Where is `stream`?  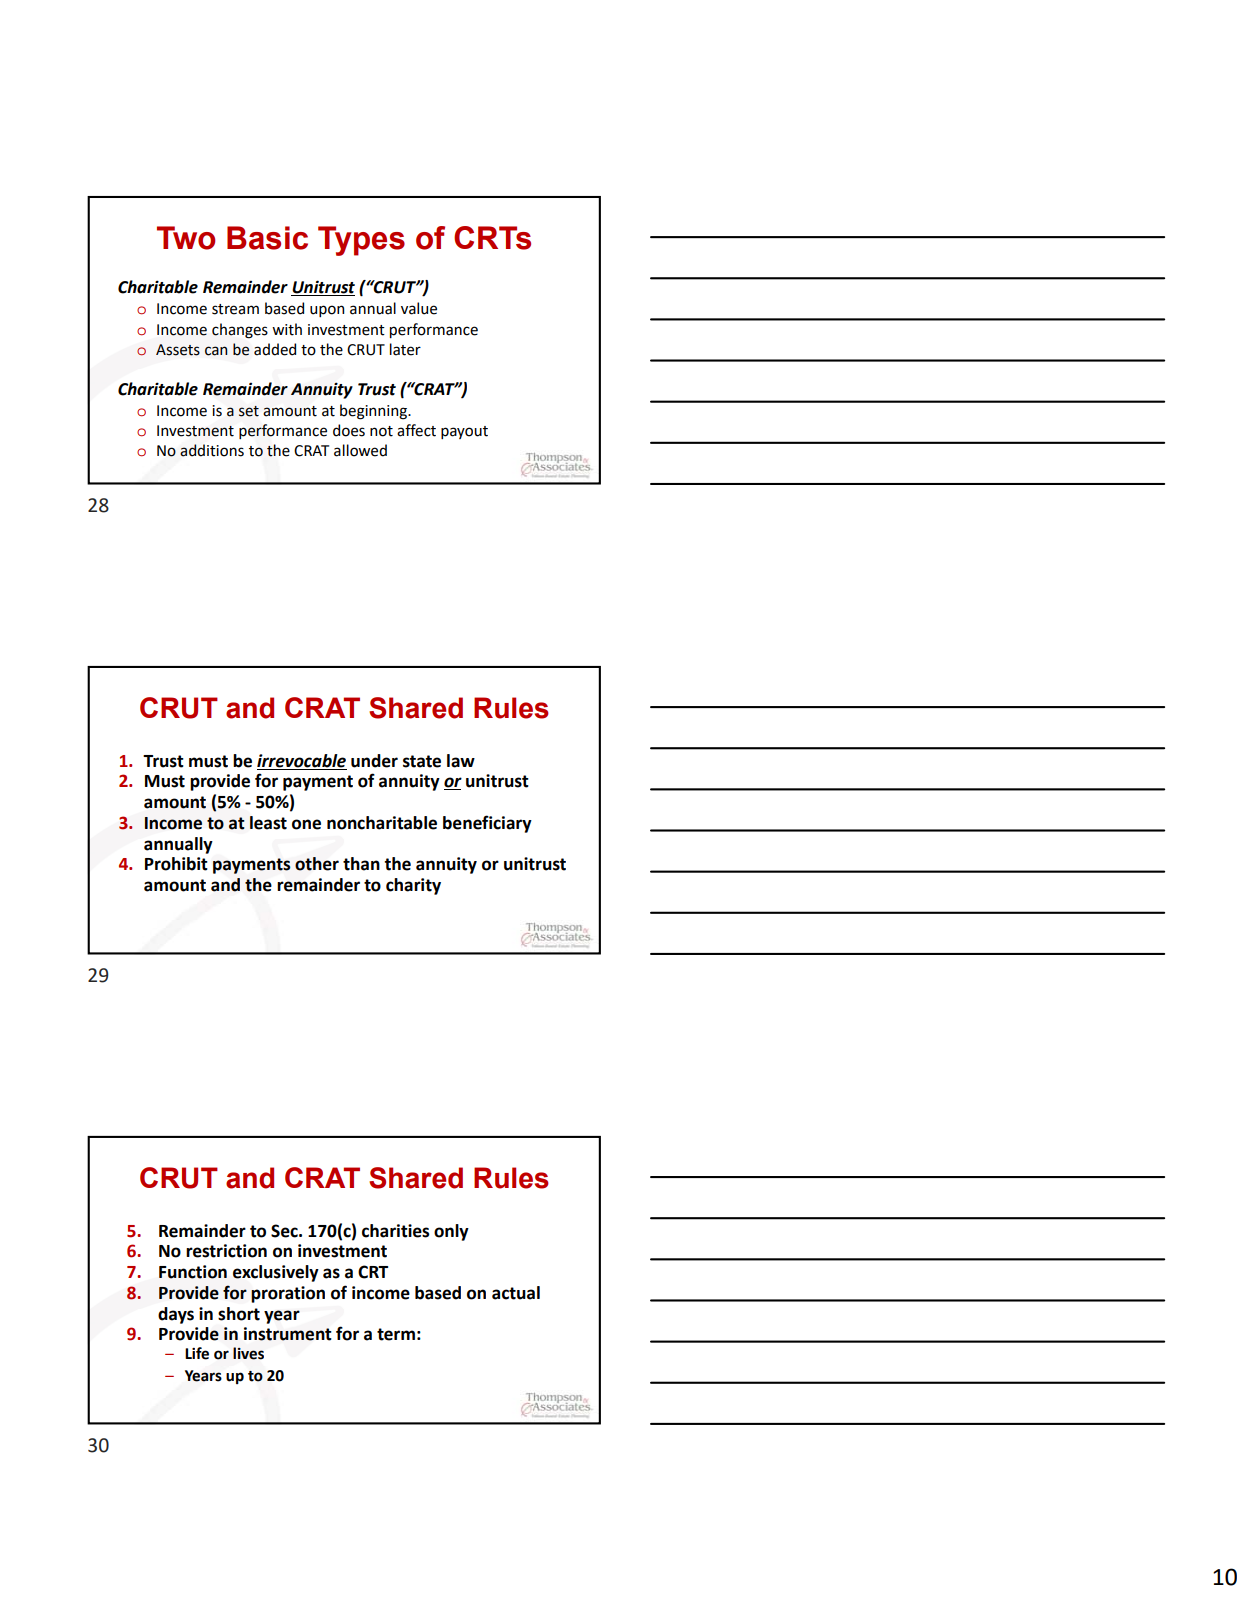 stream is located at coordinates (235, 309).
